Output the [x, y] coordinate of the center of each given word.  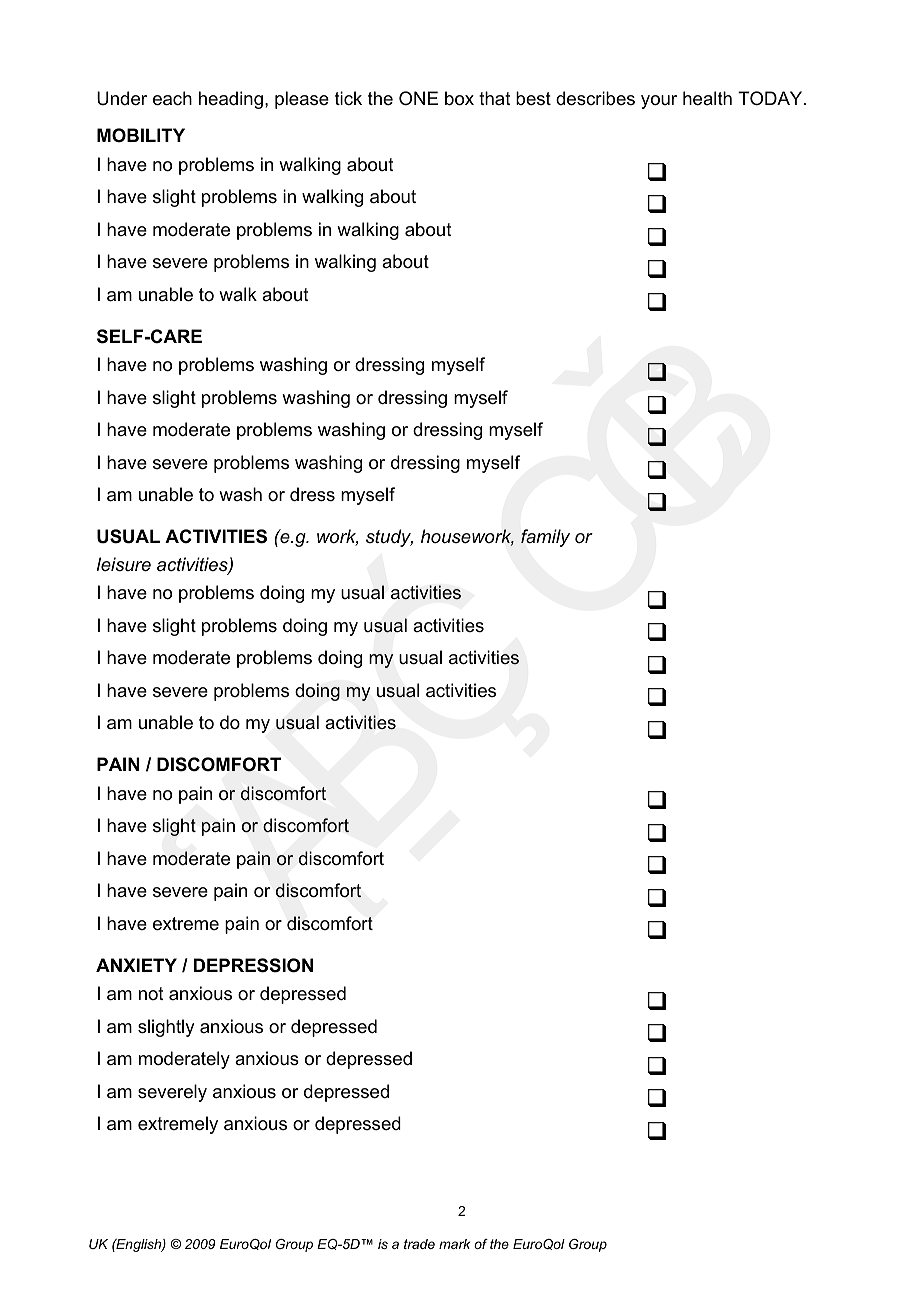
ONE [418, 98]
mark [454, 1244]
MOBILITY [141, 135]
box [459, 98]
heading [231, 100]
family [545, 538]
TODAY [771, 98]
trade [419, 1244]
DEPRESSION [253, 965]
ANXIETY [136, 965]
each [172, 98]
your [659, 102]
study [389, 538]
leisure [124, 564]
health [707, 98]
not [151, 993]
